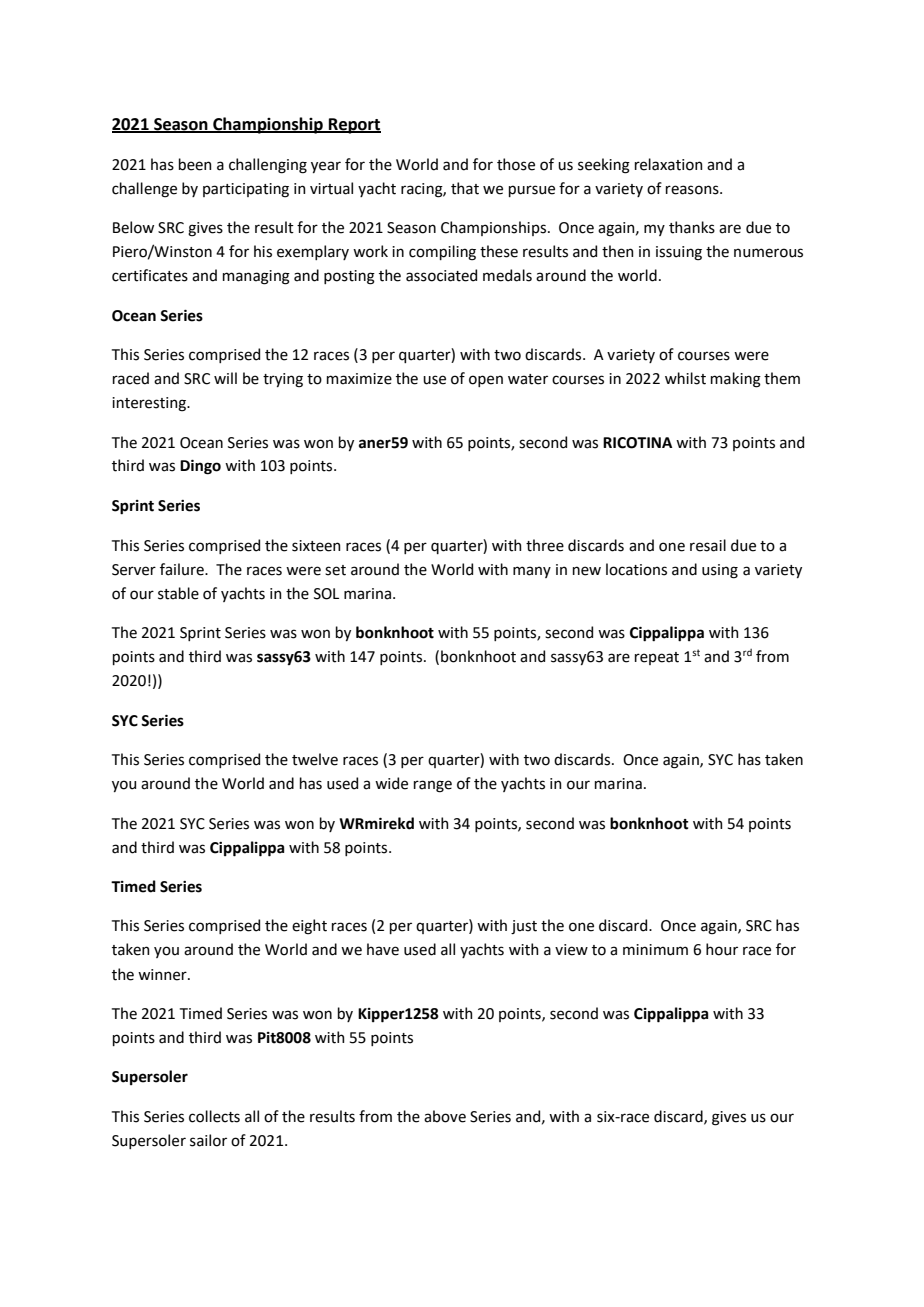 This page has height=1307, width=924. I want to click on repeat, so click(657, 658).
